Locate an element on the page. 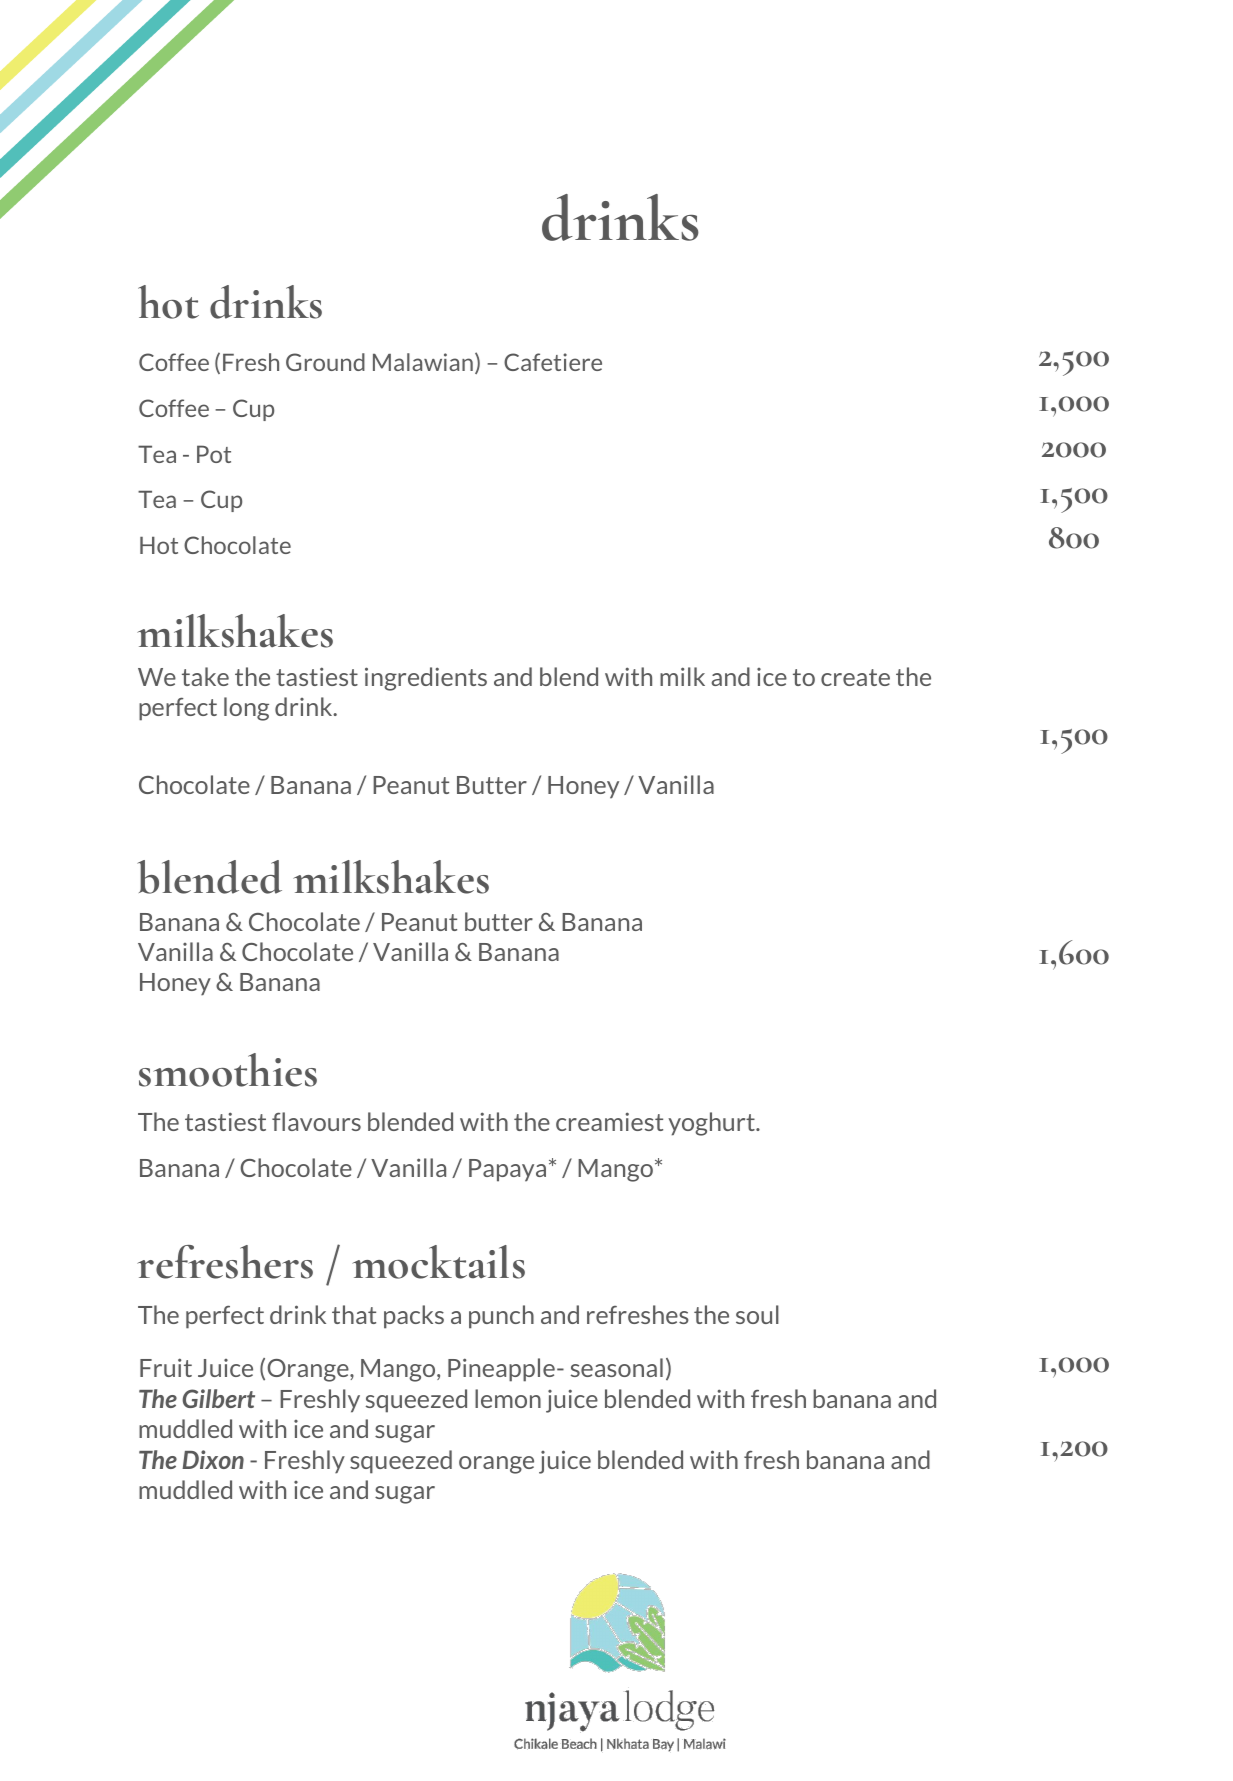 This image has width=1233, height=1781. punch is located at coordinates (501, 1317).
